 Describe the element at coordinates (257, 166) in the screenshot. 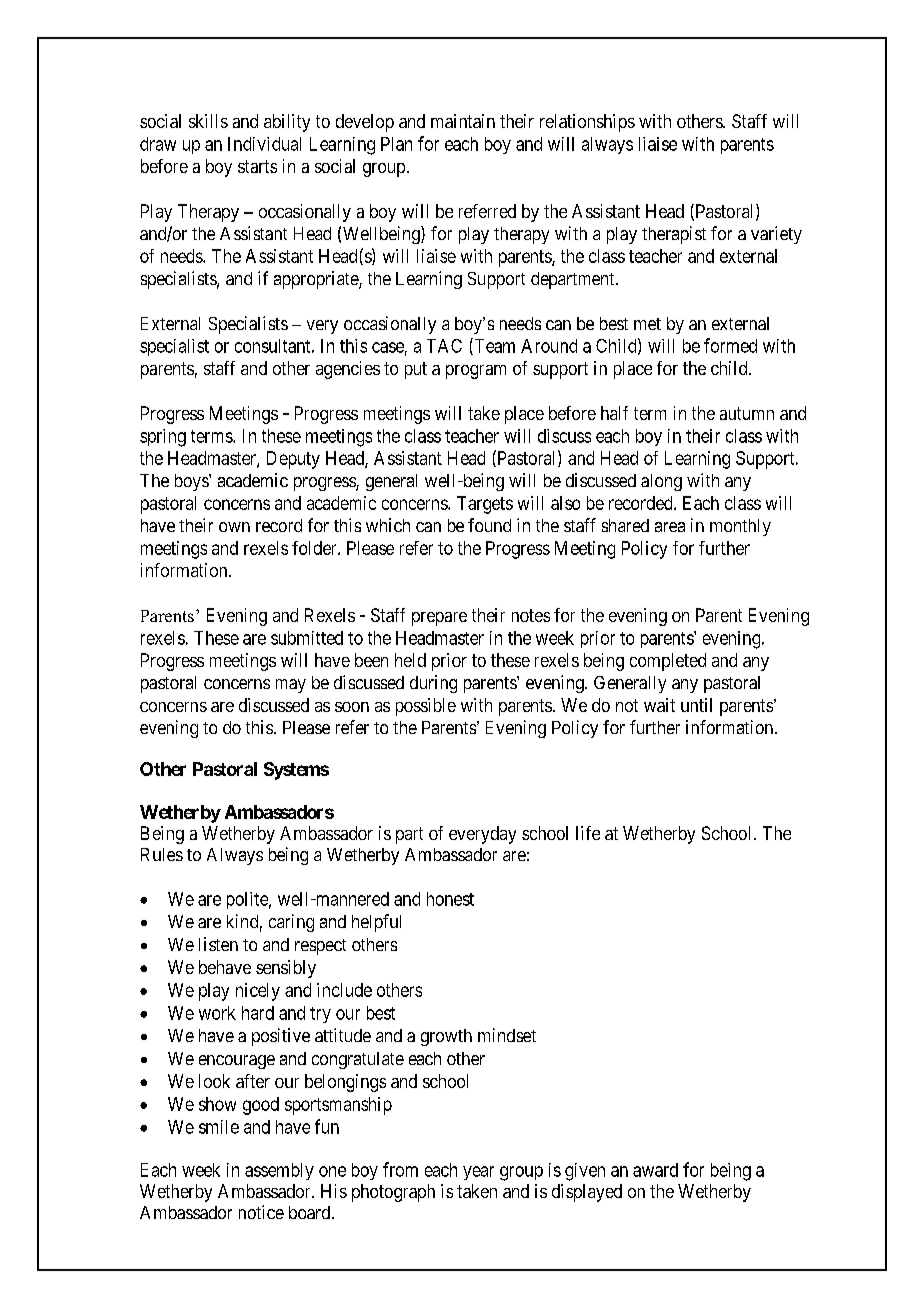

I see `starts` at that location.
